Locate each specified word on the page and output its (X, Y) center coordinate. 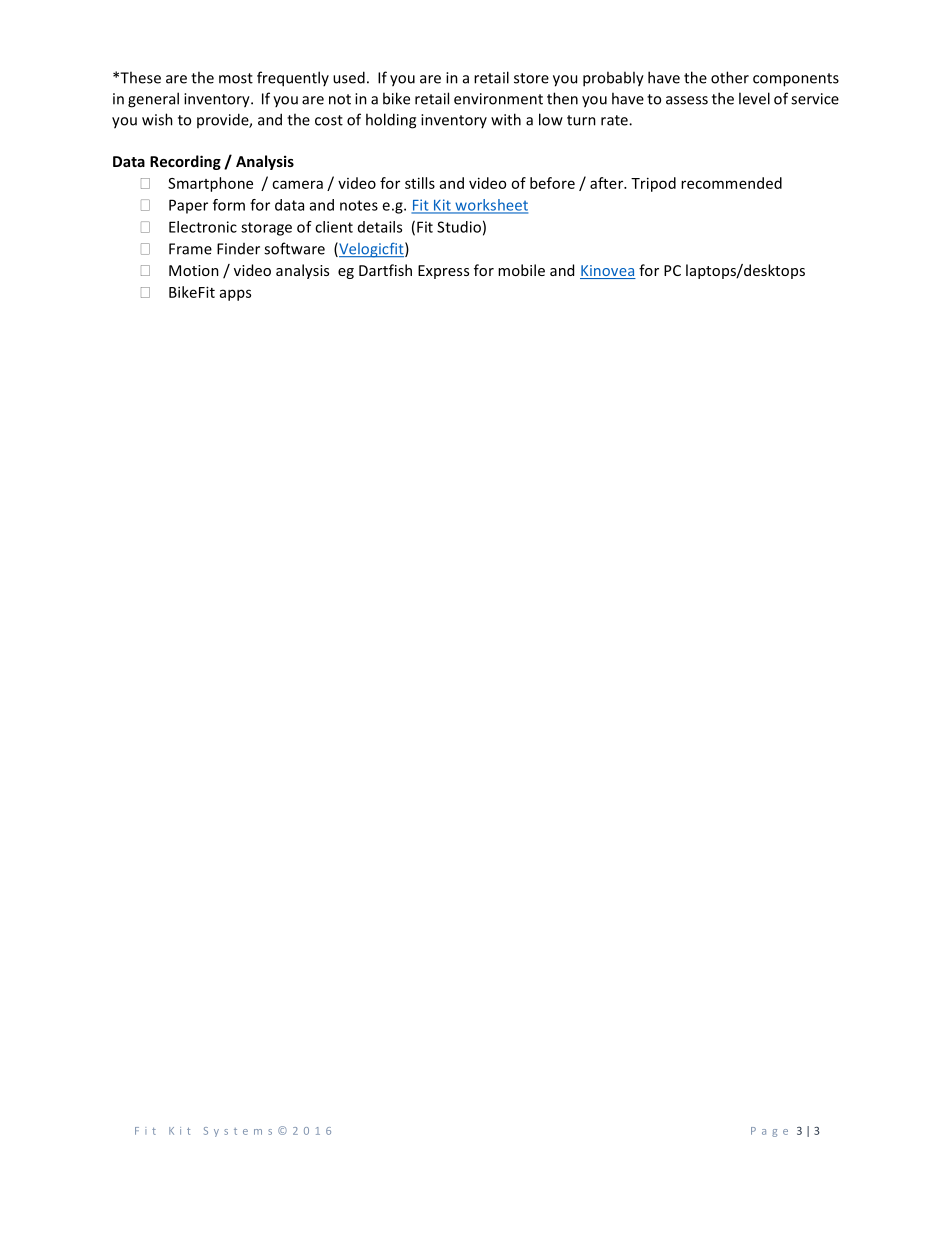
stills (420, 183)
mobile (521, 270)
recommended (731, 183)
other (730, 77)
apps (235, 295)
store (531, 78)
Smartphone (210, 184)
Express (443, 272)
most (236, 78)
